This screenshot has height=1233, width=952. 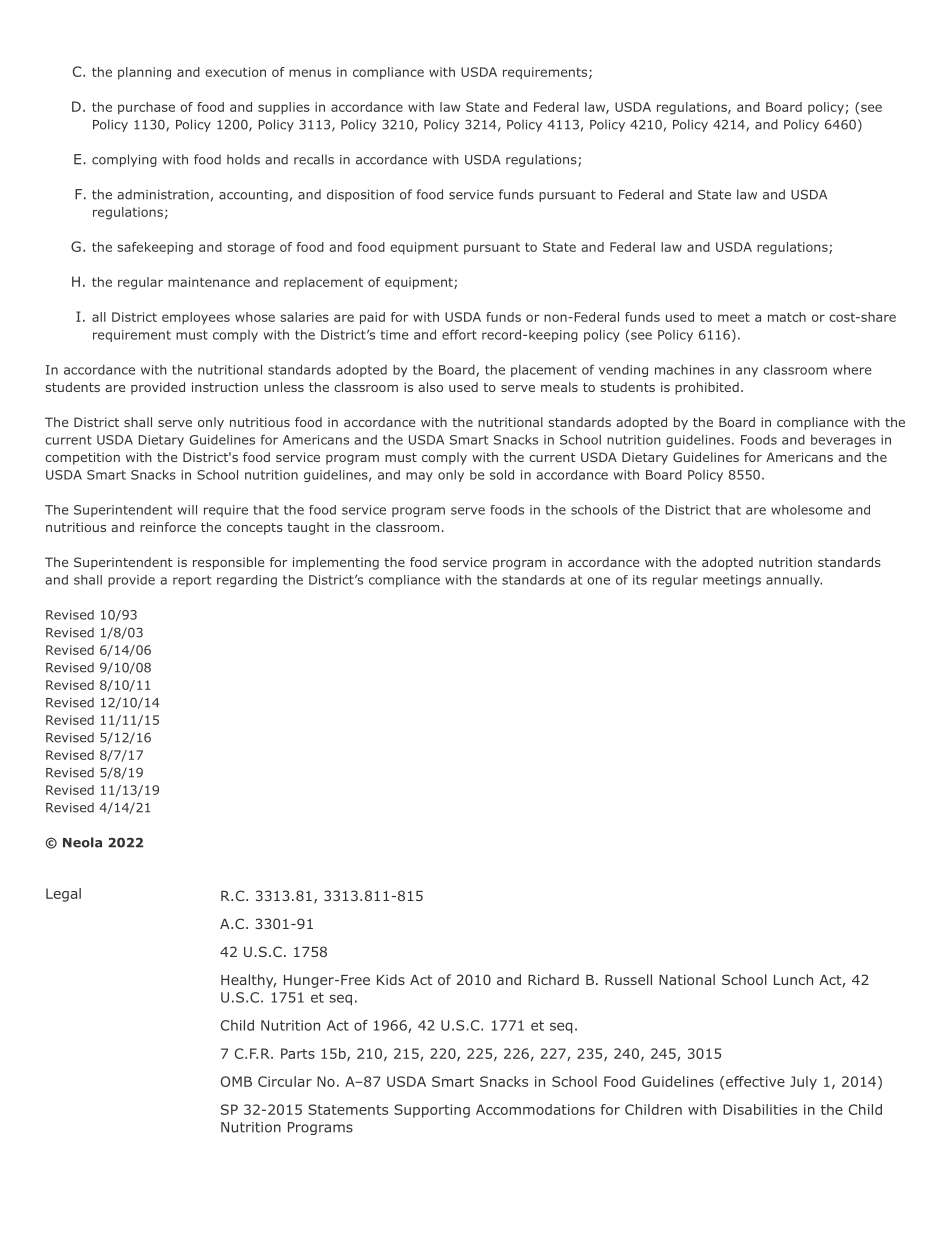 What do you see at coordinates (82, 458) in the screenshot?
I see `competition` at bounding box center [82, 458].
